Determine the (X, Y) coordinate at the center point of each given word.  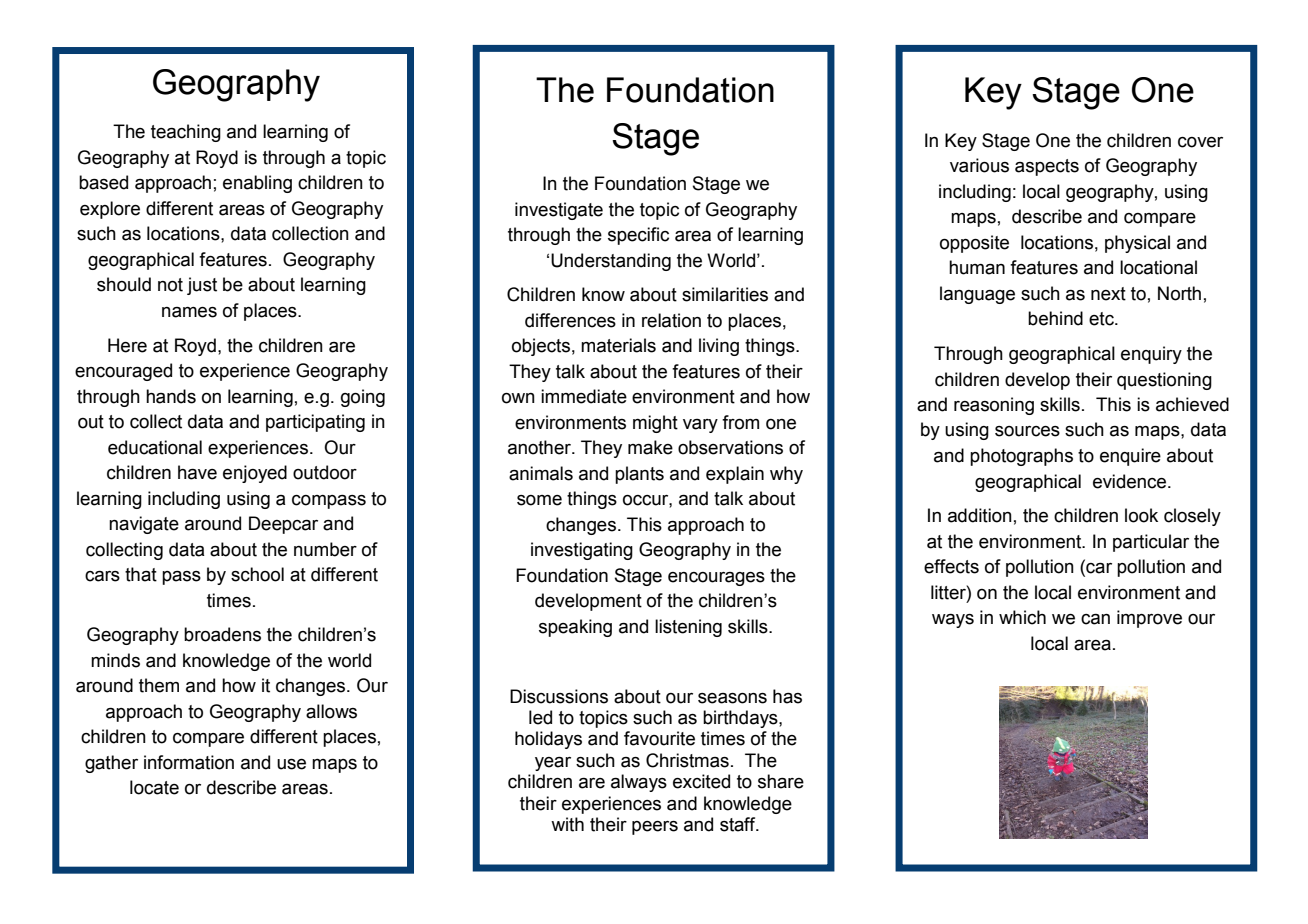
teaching (186, 133)
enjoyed (255, 474)
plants (639, 475)
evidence (1131, 481)
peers (655, 828)
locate (154, 787)
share (781, 781)
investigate (559, 211)
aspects (1047, 167)
